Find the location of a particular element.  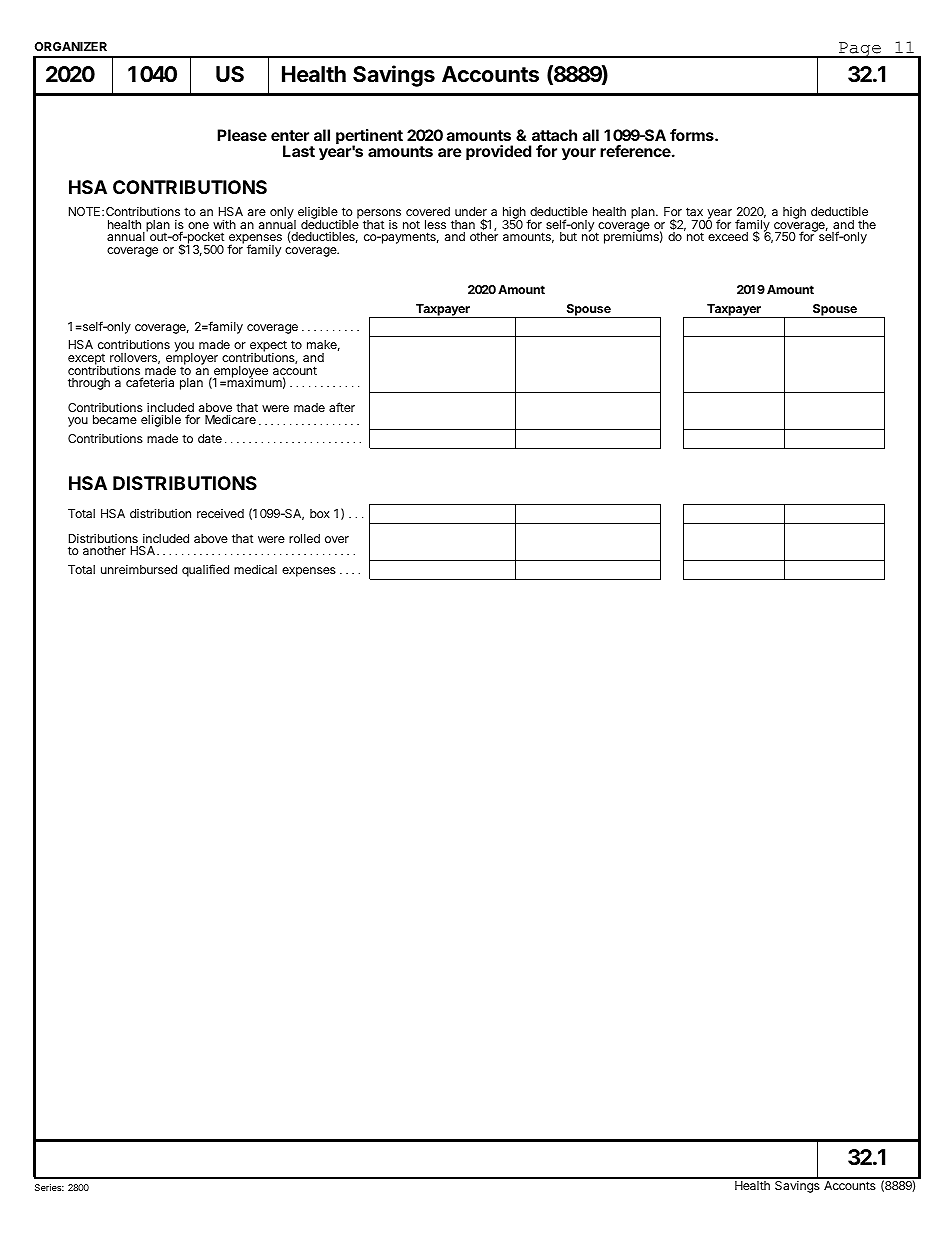

enter is located at coordinates (290, 135).
